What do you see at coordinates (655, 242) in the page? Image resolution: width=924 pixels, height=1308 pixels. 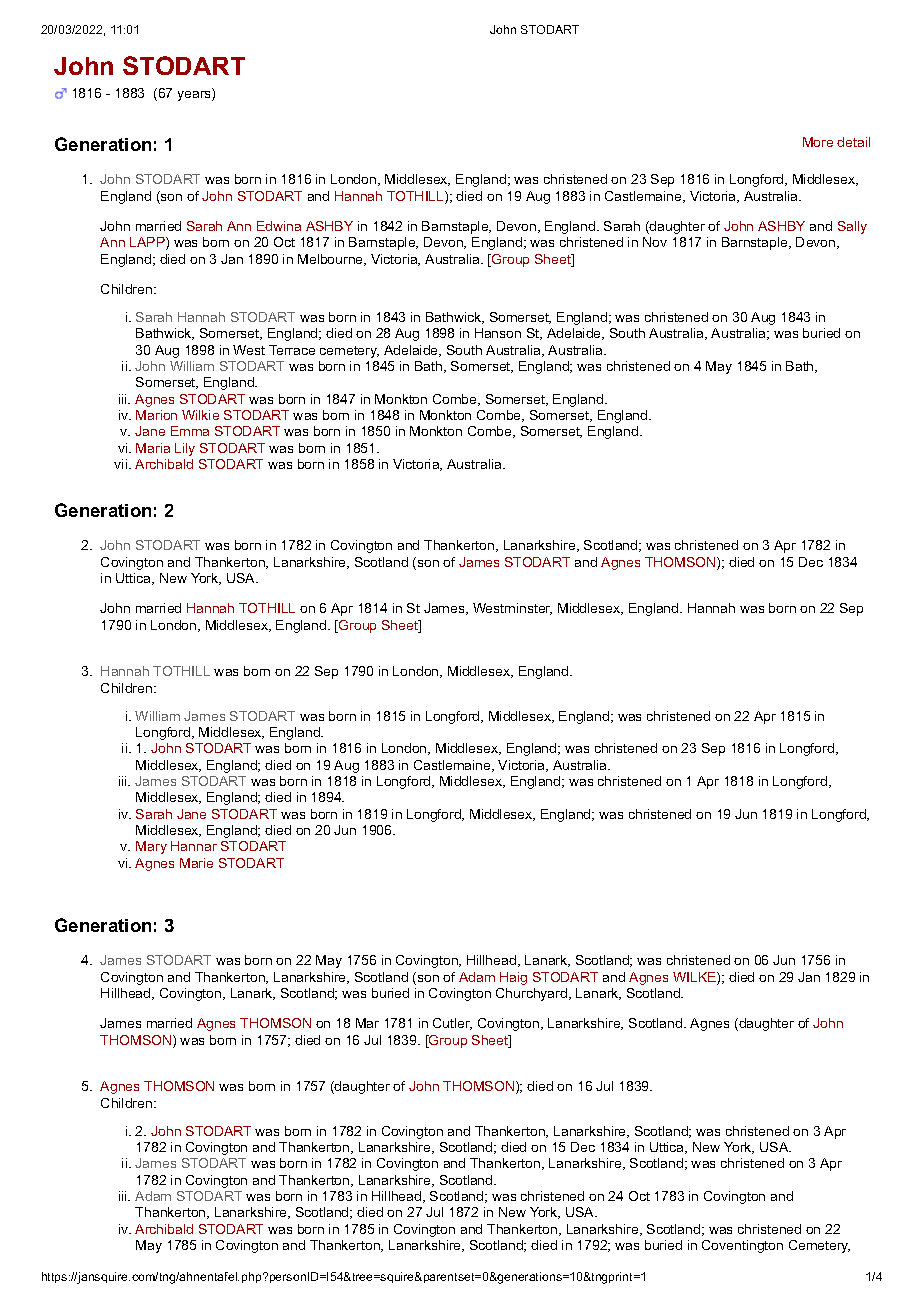 I see `Nov` at bounding box center [655, 242].
